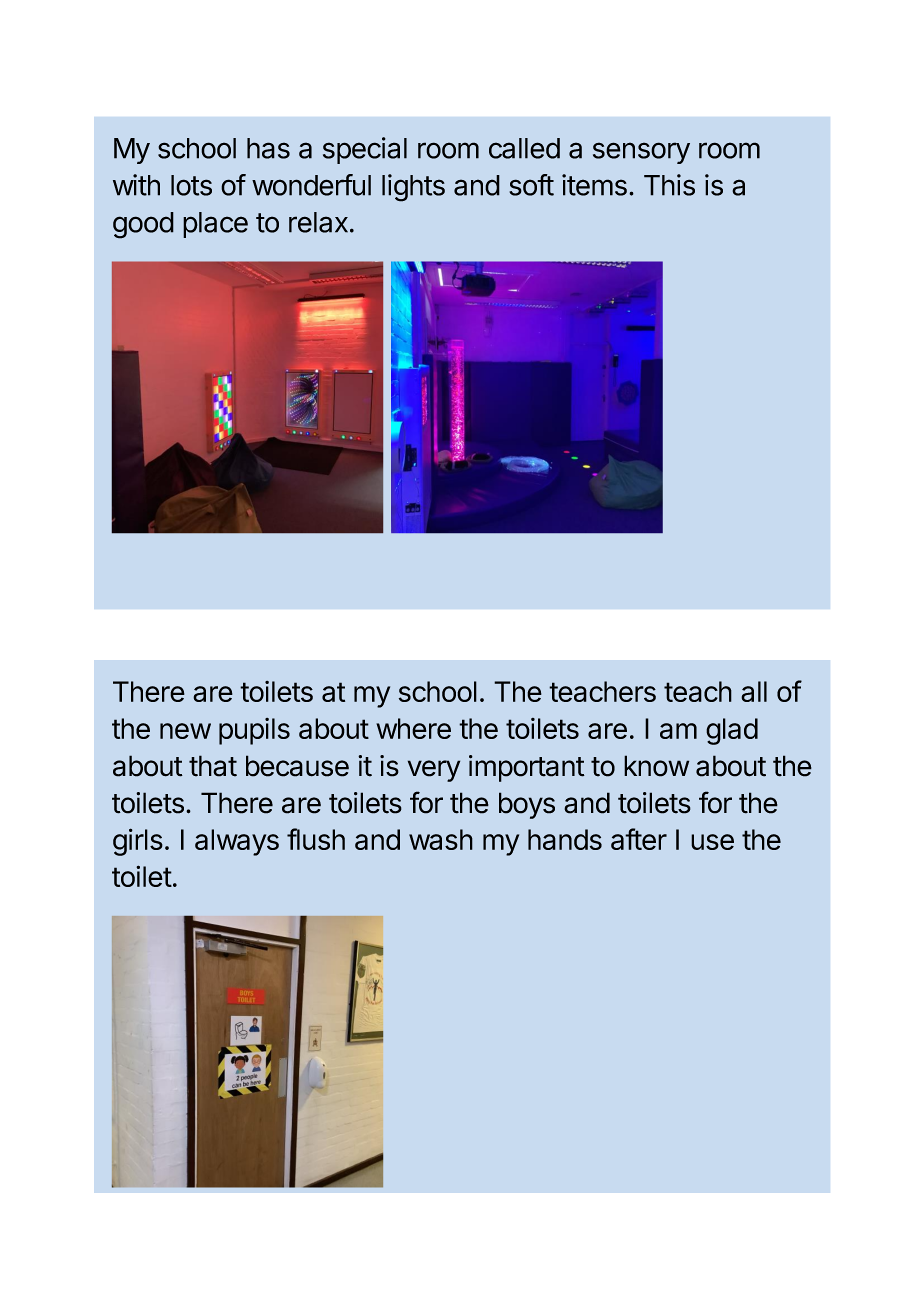 The image size is (924, 1308). Describe the element at coordinates (656, 766) in the document. I see `know` at that location.
